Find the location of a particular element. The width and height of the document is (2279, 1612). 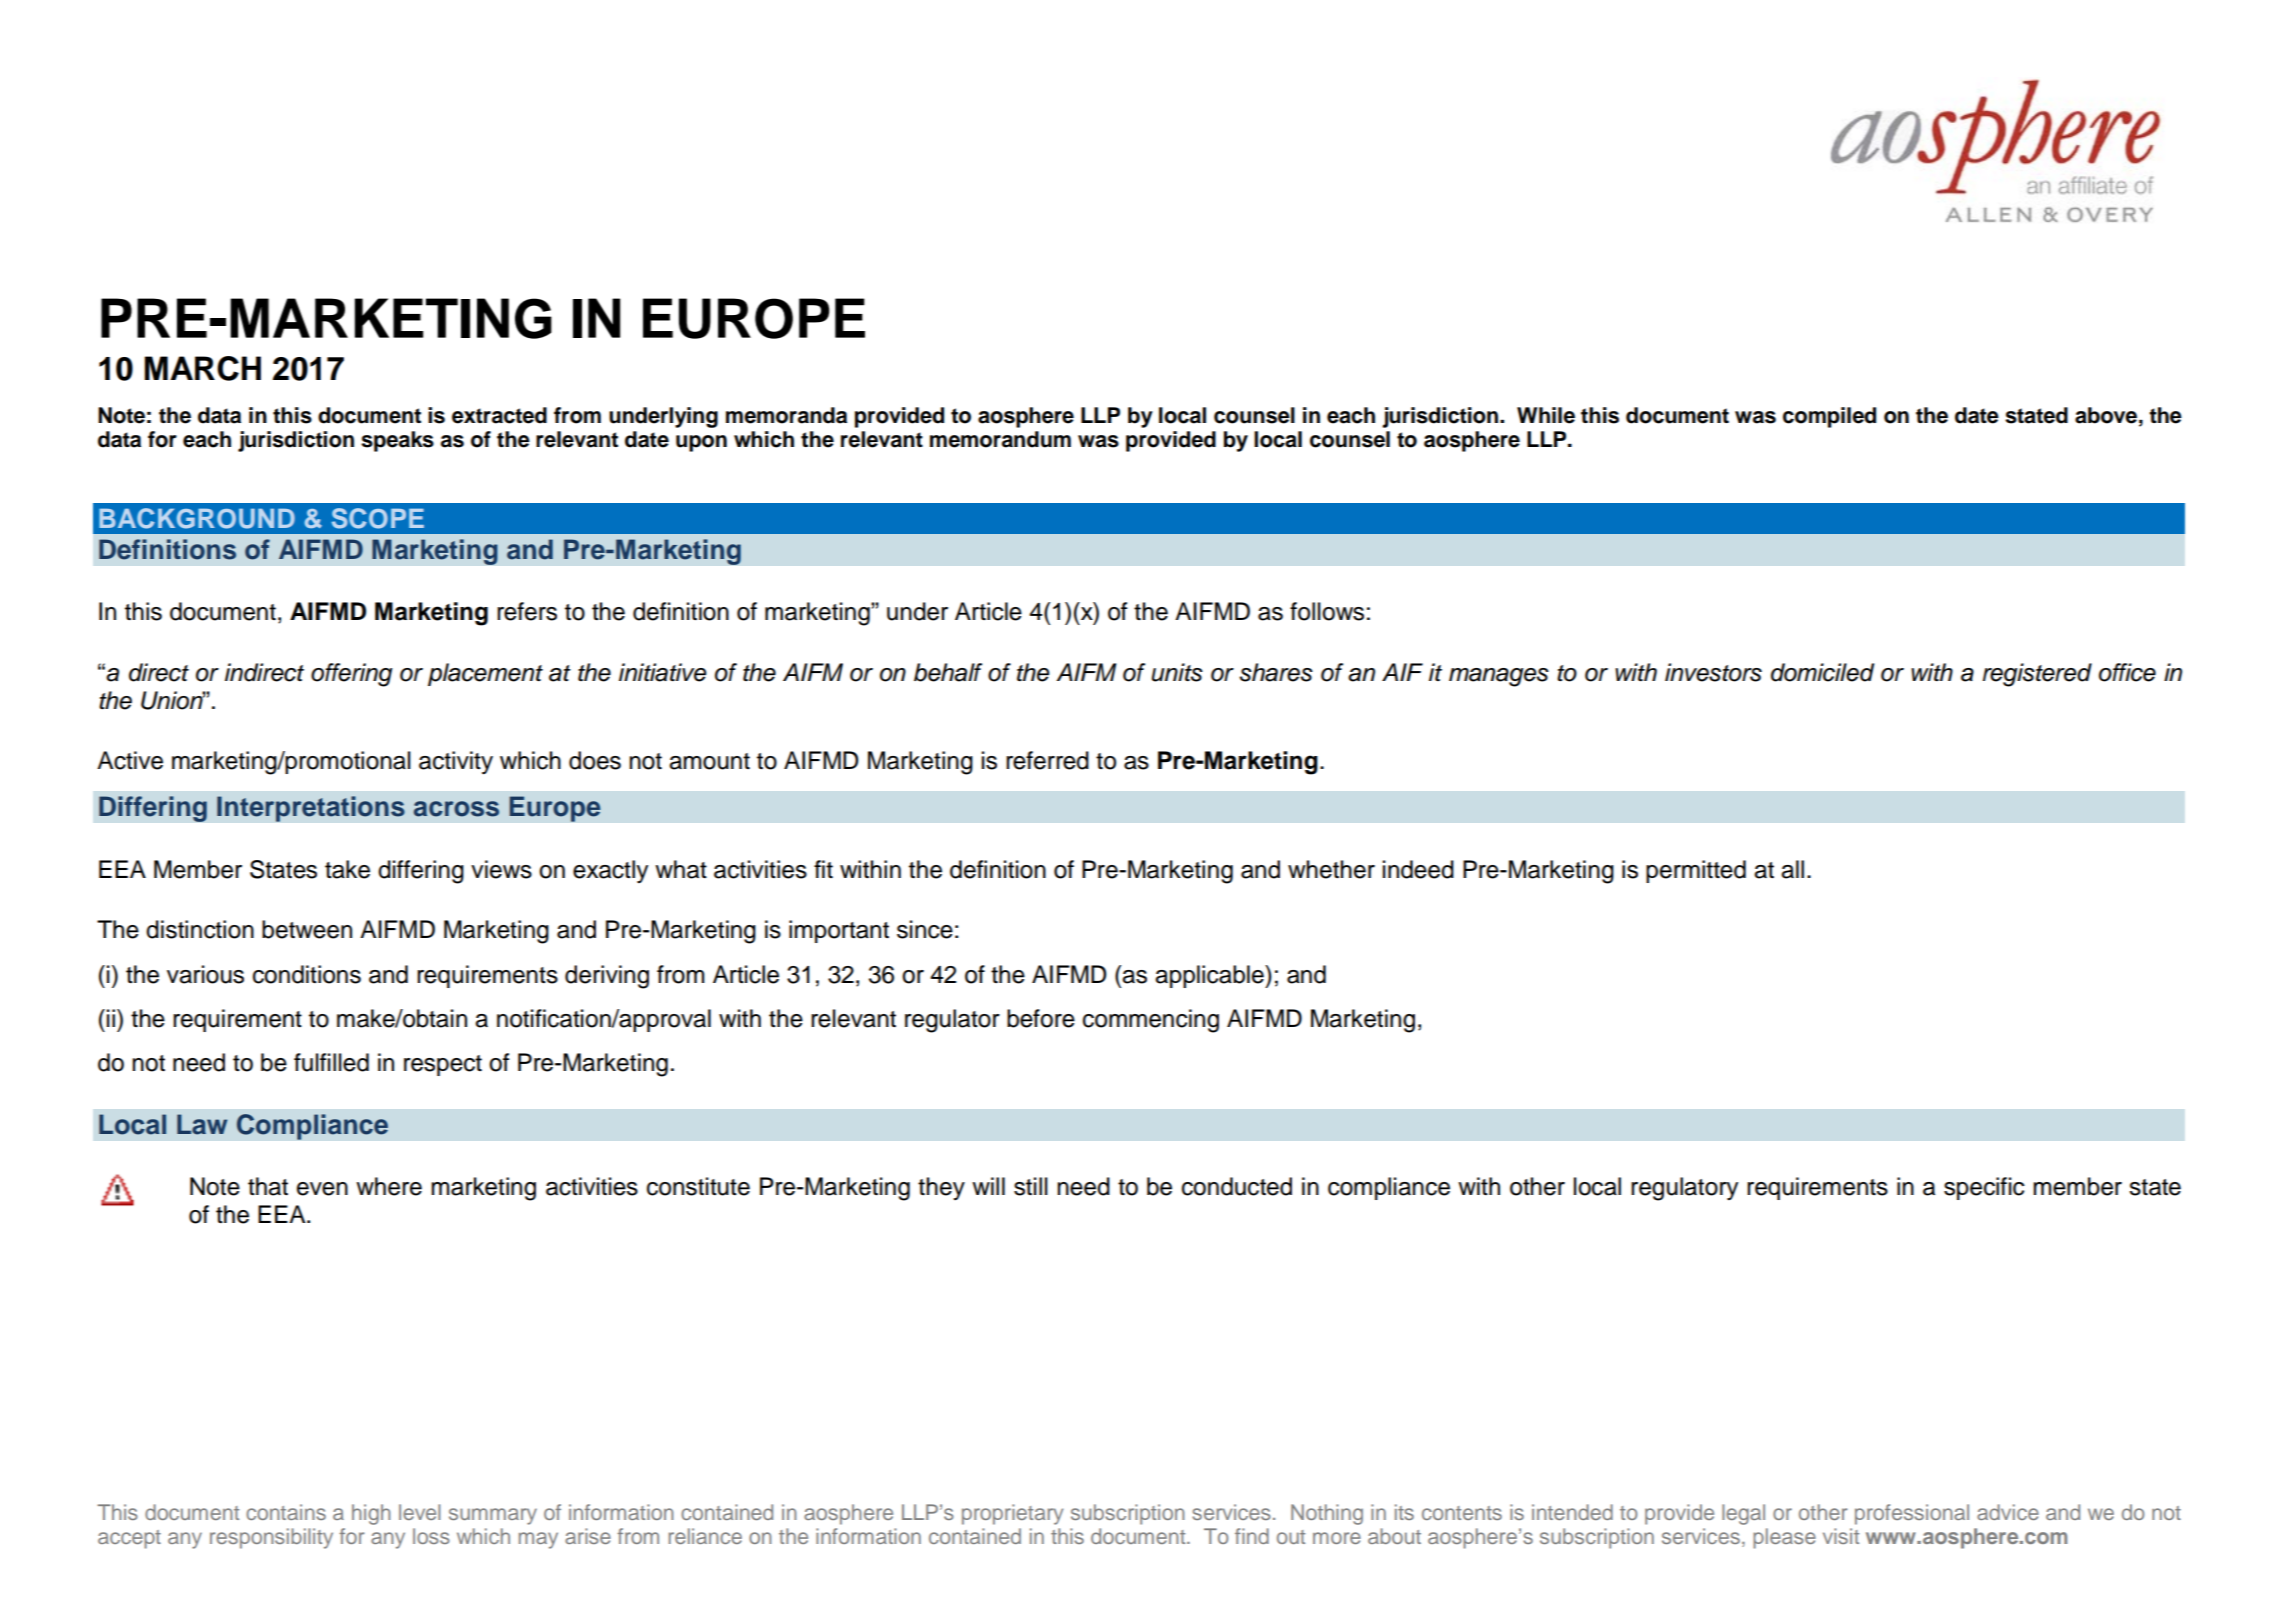

all is located at coordinates (1792, 869).
